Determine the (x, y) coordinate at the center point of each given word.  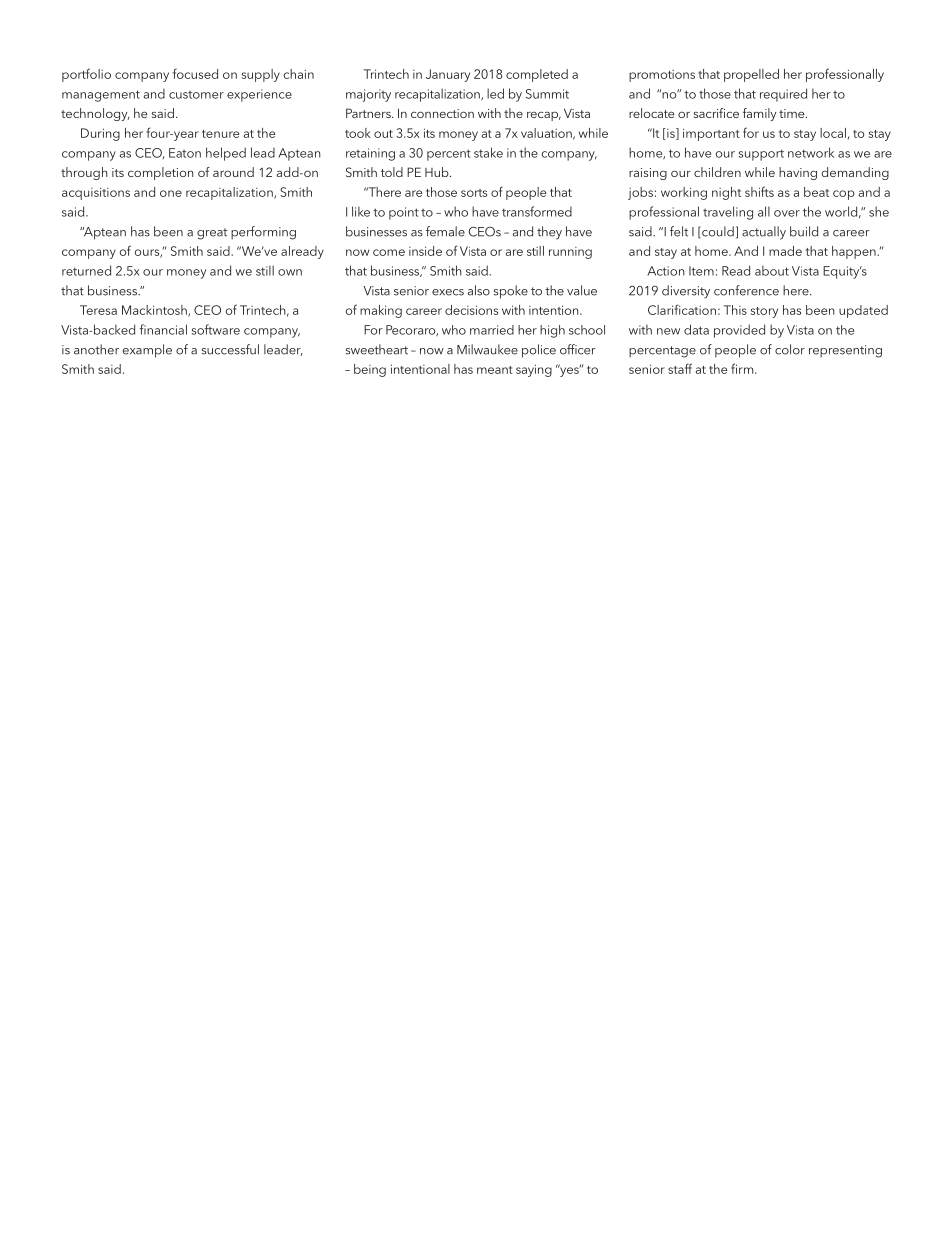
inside (425, 251)
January (448, 75)
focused (195, 73)
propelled (751, 75)
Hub (438, 172)
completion (161, 173)
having (798, 173)
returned (86, 270)
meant (495, 370)
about (772, 270)
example (147, 351)
